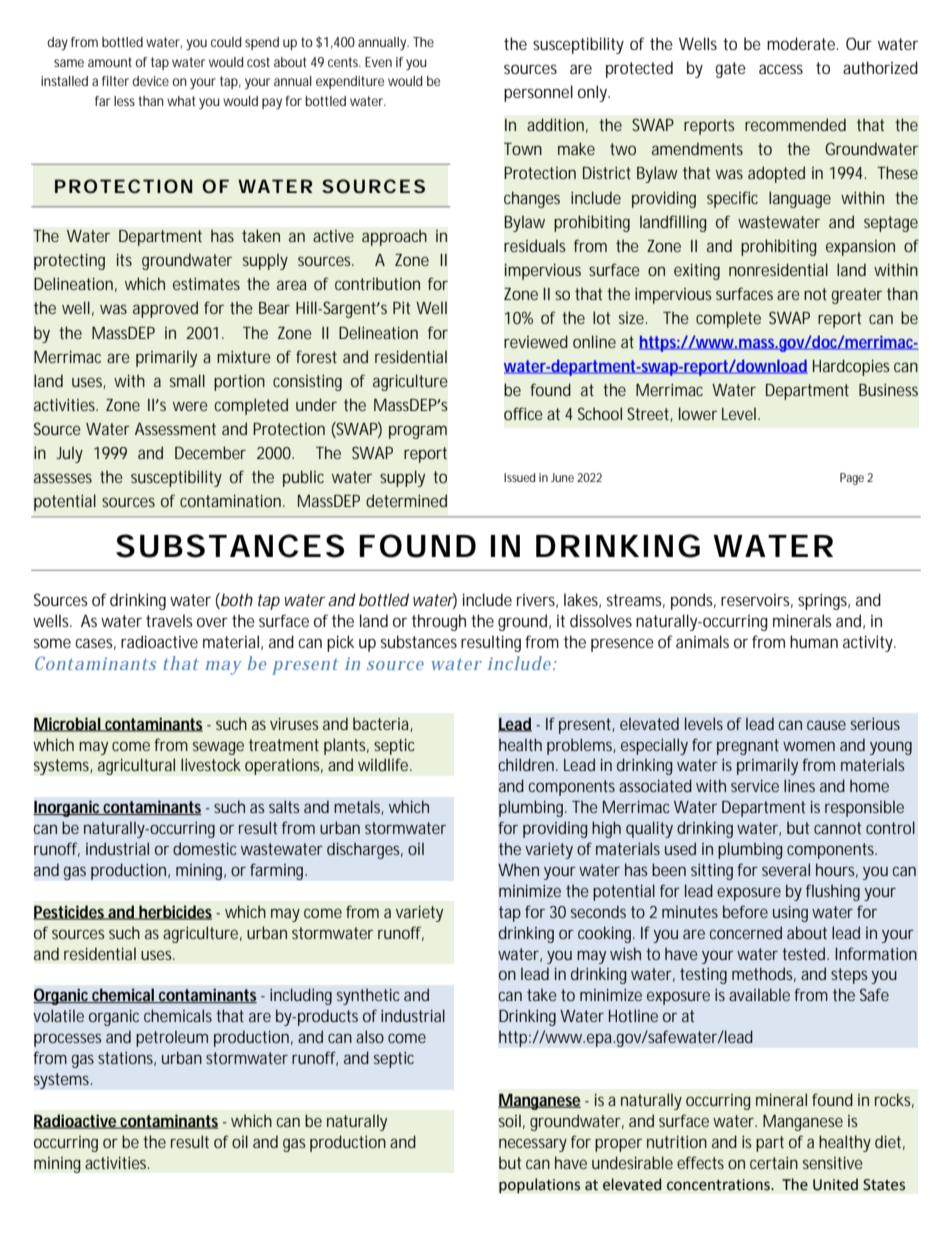  I want to click on personnel, so click(538, 93).
